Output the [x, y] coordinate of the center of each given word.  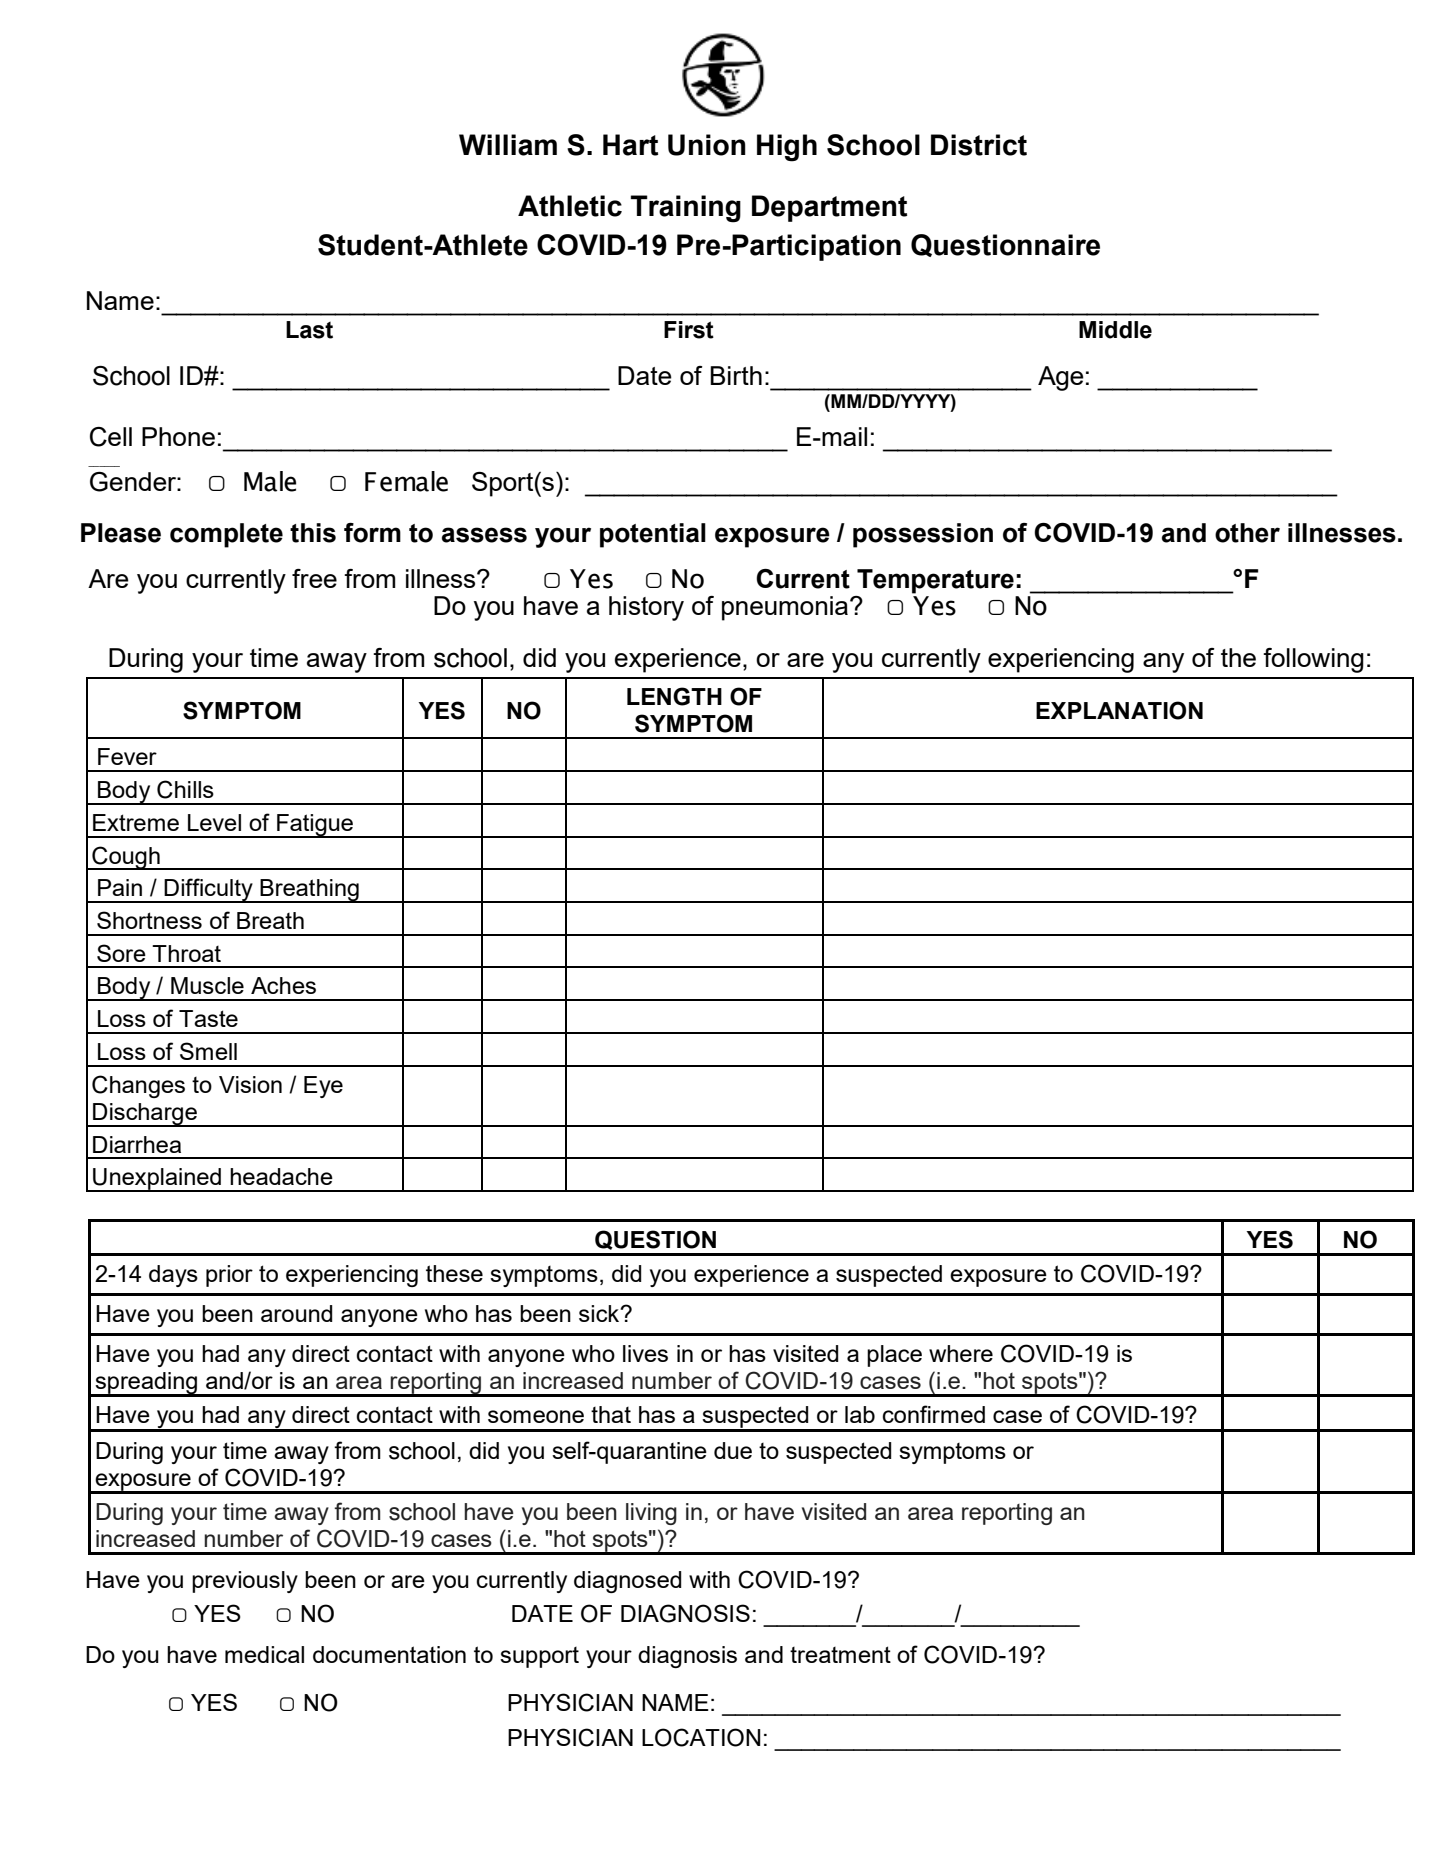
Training [686, 209]
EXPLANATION [1119, 710]
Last [309, 330]
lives [645, 1353]
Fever [127, 756]
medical [264, 1654]
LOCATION [701, 1737]
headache [281, 1176]
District [979, 145]
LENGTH [674, 696]
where [961, 1353]
